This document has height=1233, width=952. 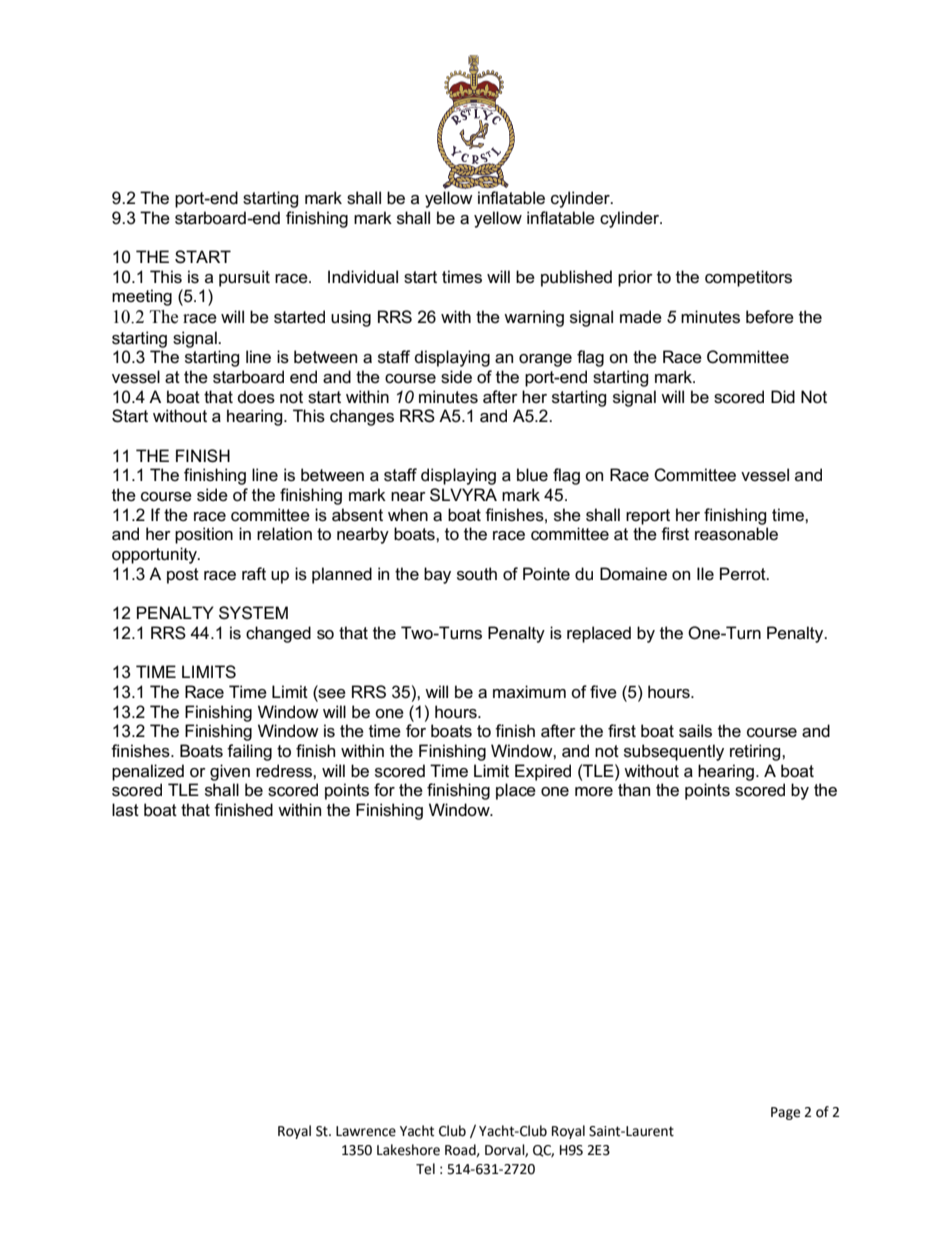 I want to click on Expired, so click(x=543, y=772).
